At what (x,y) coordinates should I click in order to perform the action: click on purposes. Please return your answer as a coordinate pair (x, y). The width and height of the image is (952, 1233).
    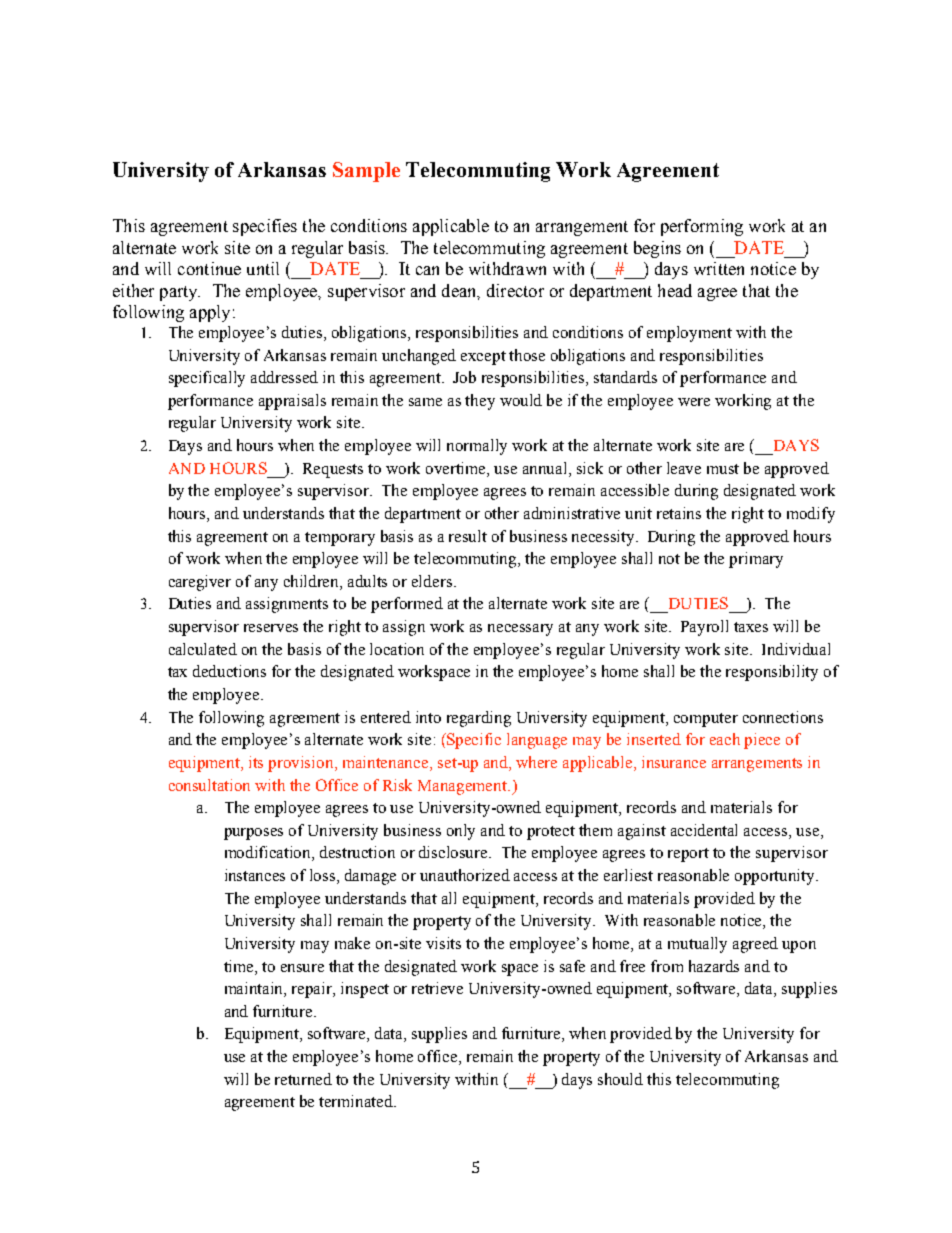
    Looking at the image, I should click on (253, 834).
